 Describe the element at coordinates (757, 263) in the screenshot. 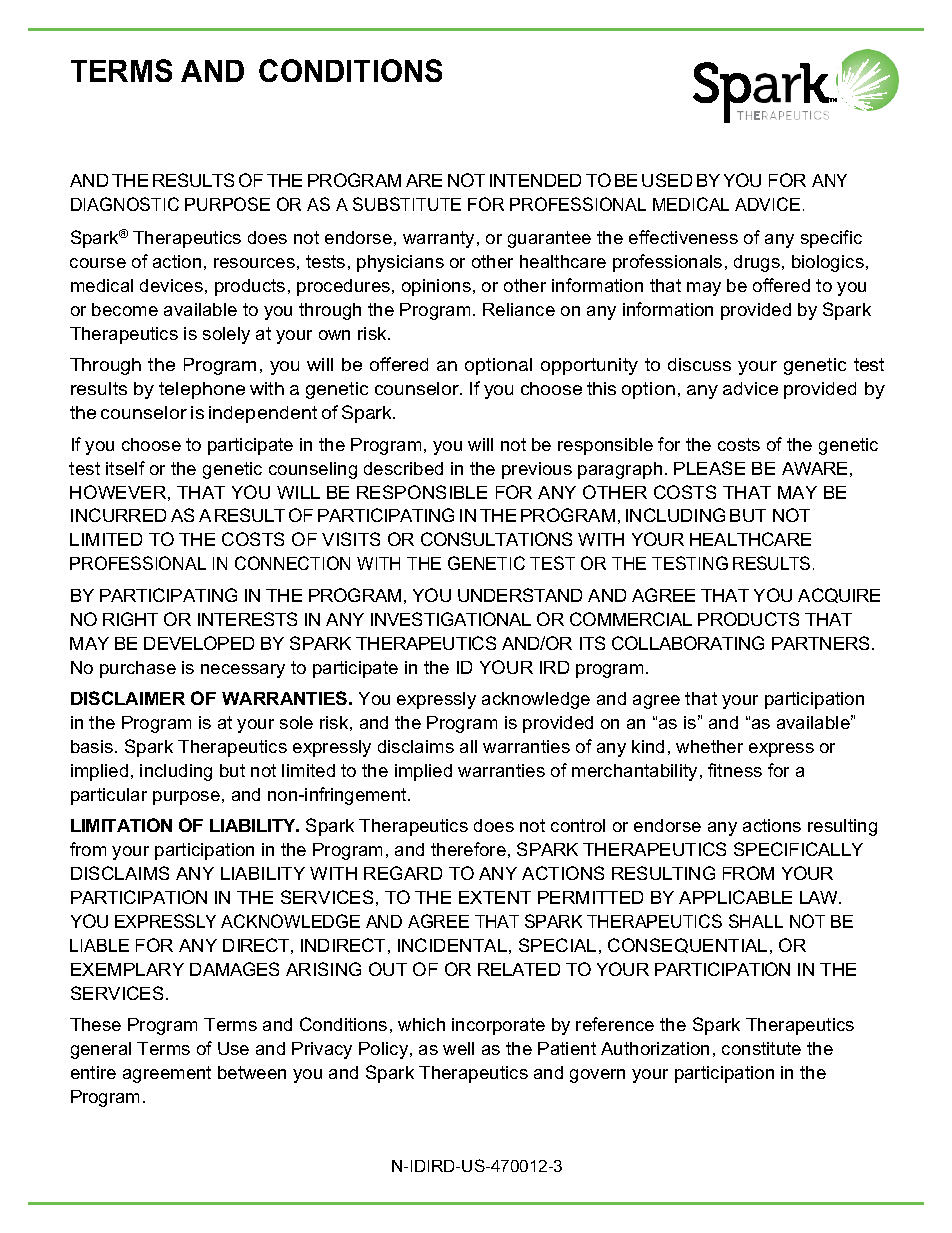

I see `drugs` at that location.
